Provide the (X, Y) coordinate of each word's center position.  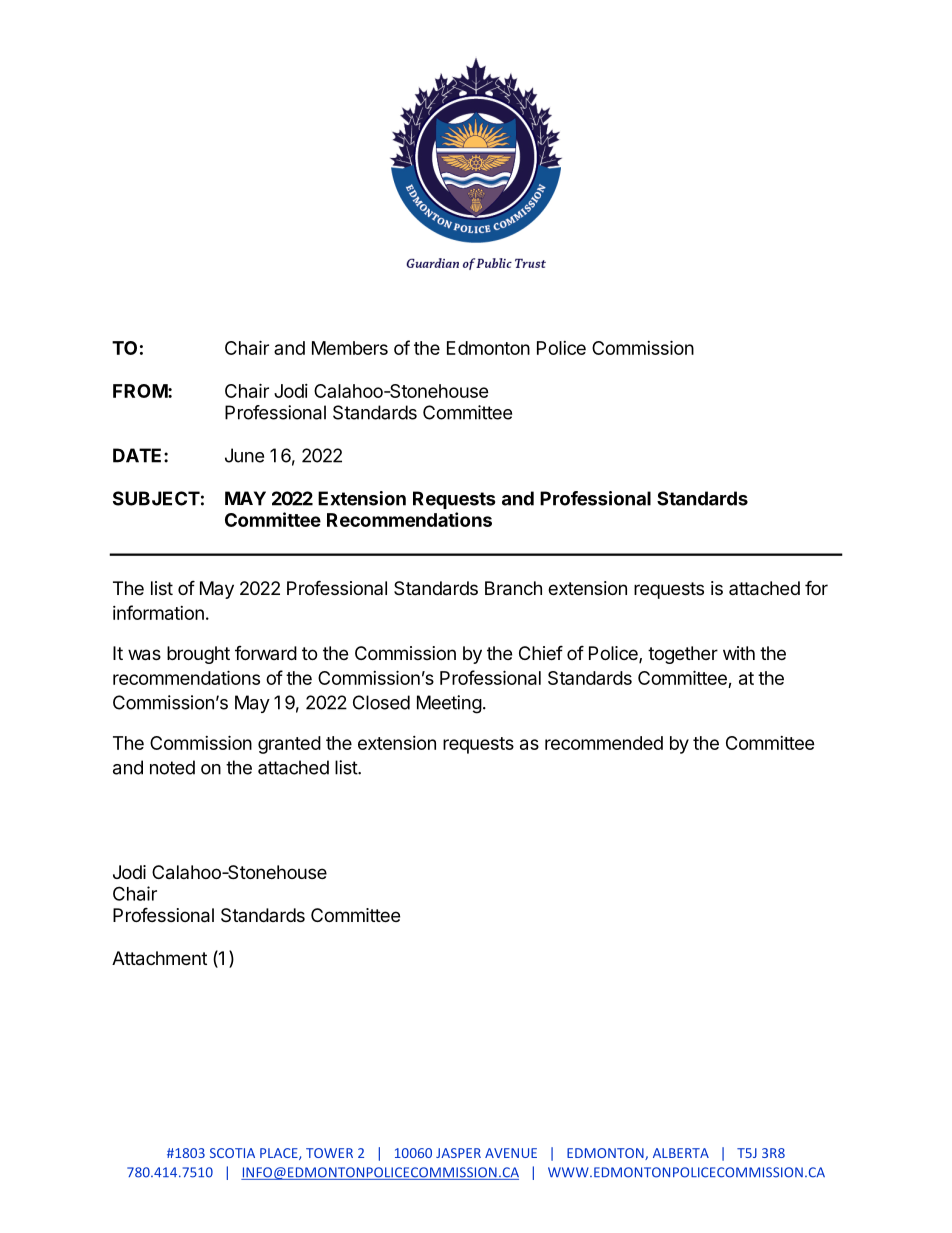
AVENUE (511, 1153)
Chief (541, 652)
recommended (604, 743)
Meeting (449, 704)
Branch (513, 588)
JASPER (458, 1153)
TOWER (329, 1153)
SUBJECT (156, 498)
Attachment (159, 958)
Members (350, 348)
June (244, 455)
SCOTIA (232, 1153)
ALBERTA (681, 1153)
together (683, 655)
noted (172, 767)
